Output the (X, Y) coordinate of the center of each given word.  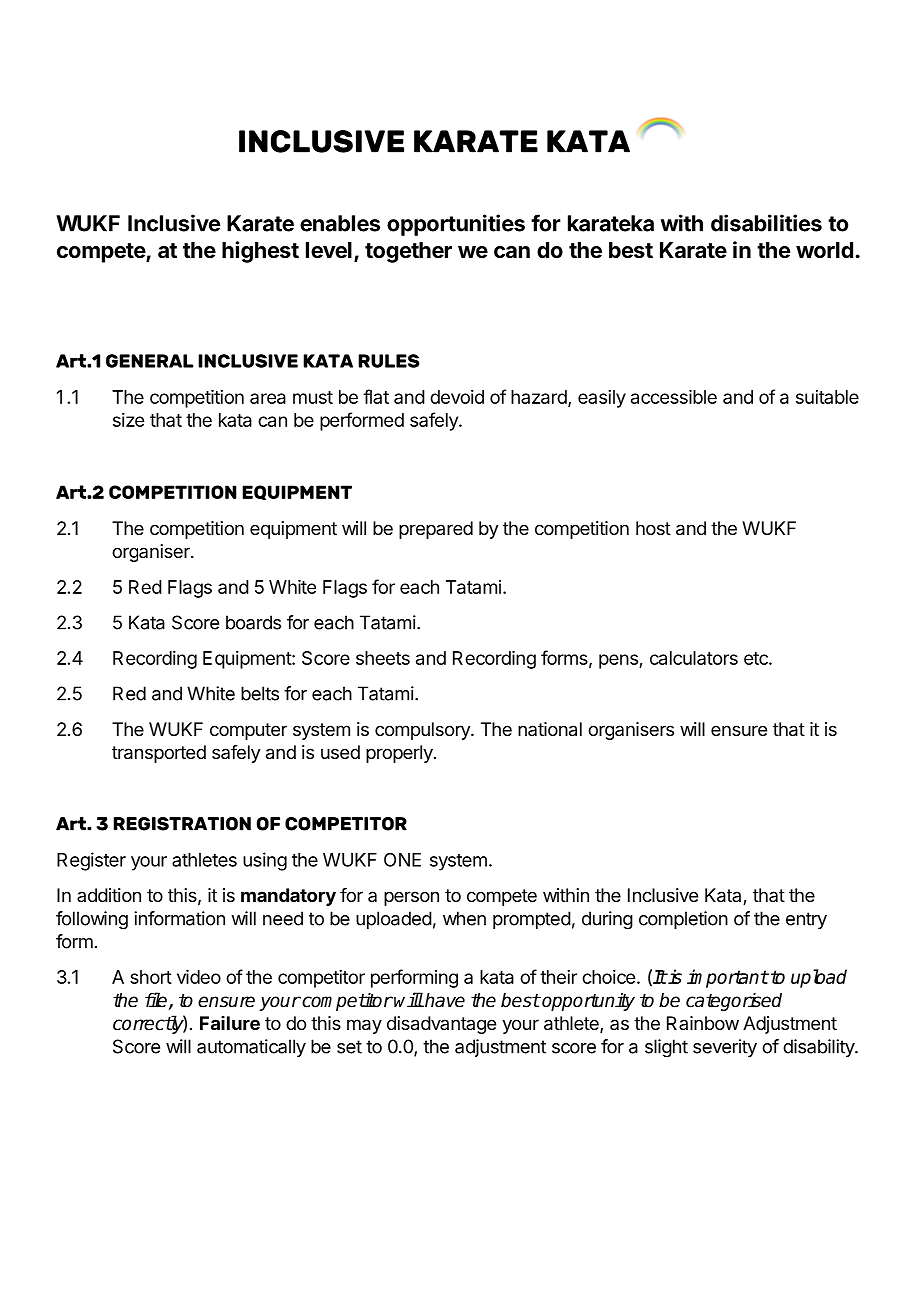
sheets (383, 658)
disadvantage (441, 1025)
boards (253, 622)
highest (260, 252)
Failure (230, 1023)
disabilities (766, 223)
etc (757, 658)
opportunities (456, 225)
